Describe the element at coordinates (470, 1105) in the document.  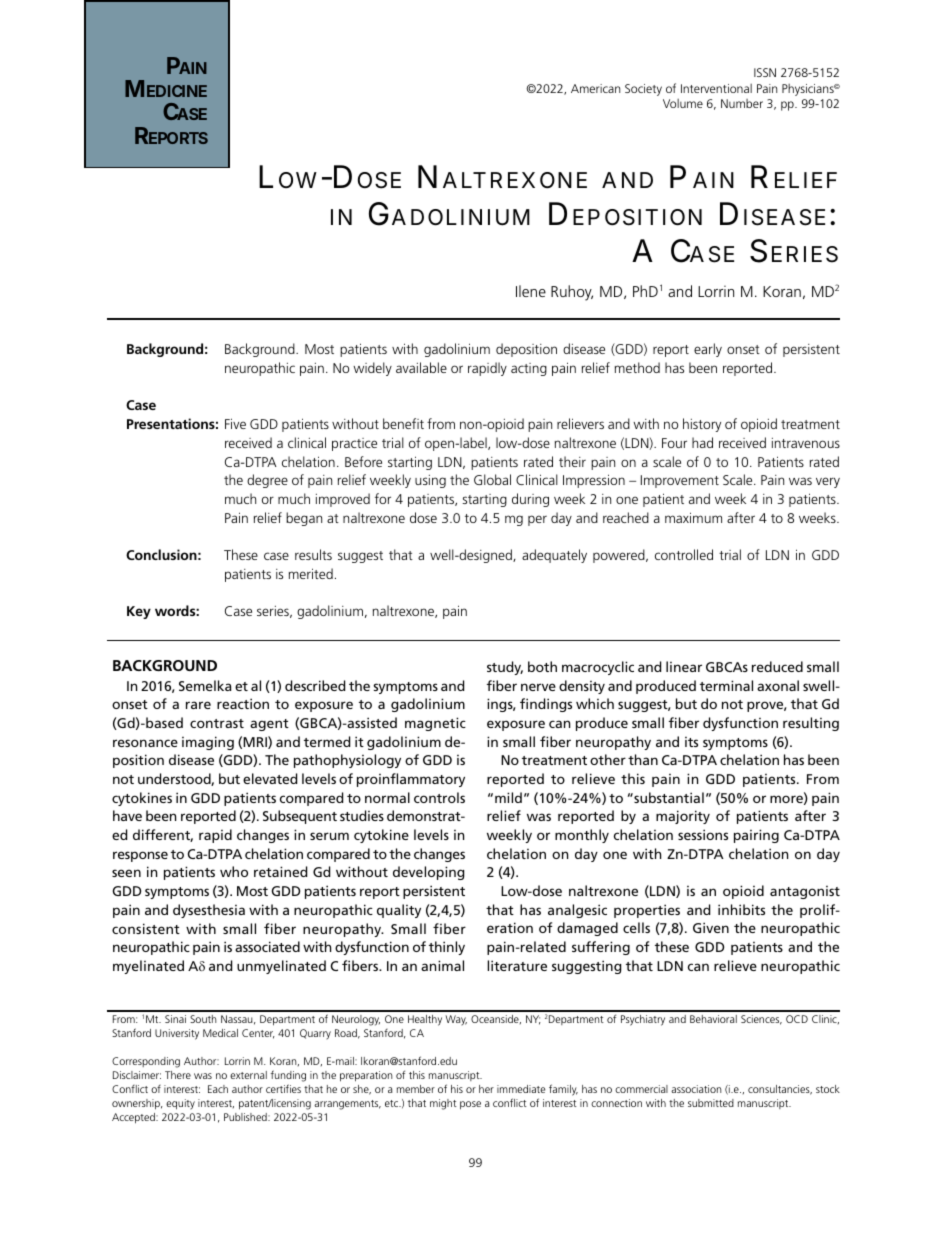
I see `pose` at that location.
